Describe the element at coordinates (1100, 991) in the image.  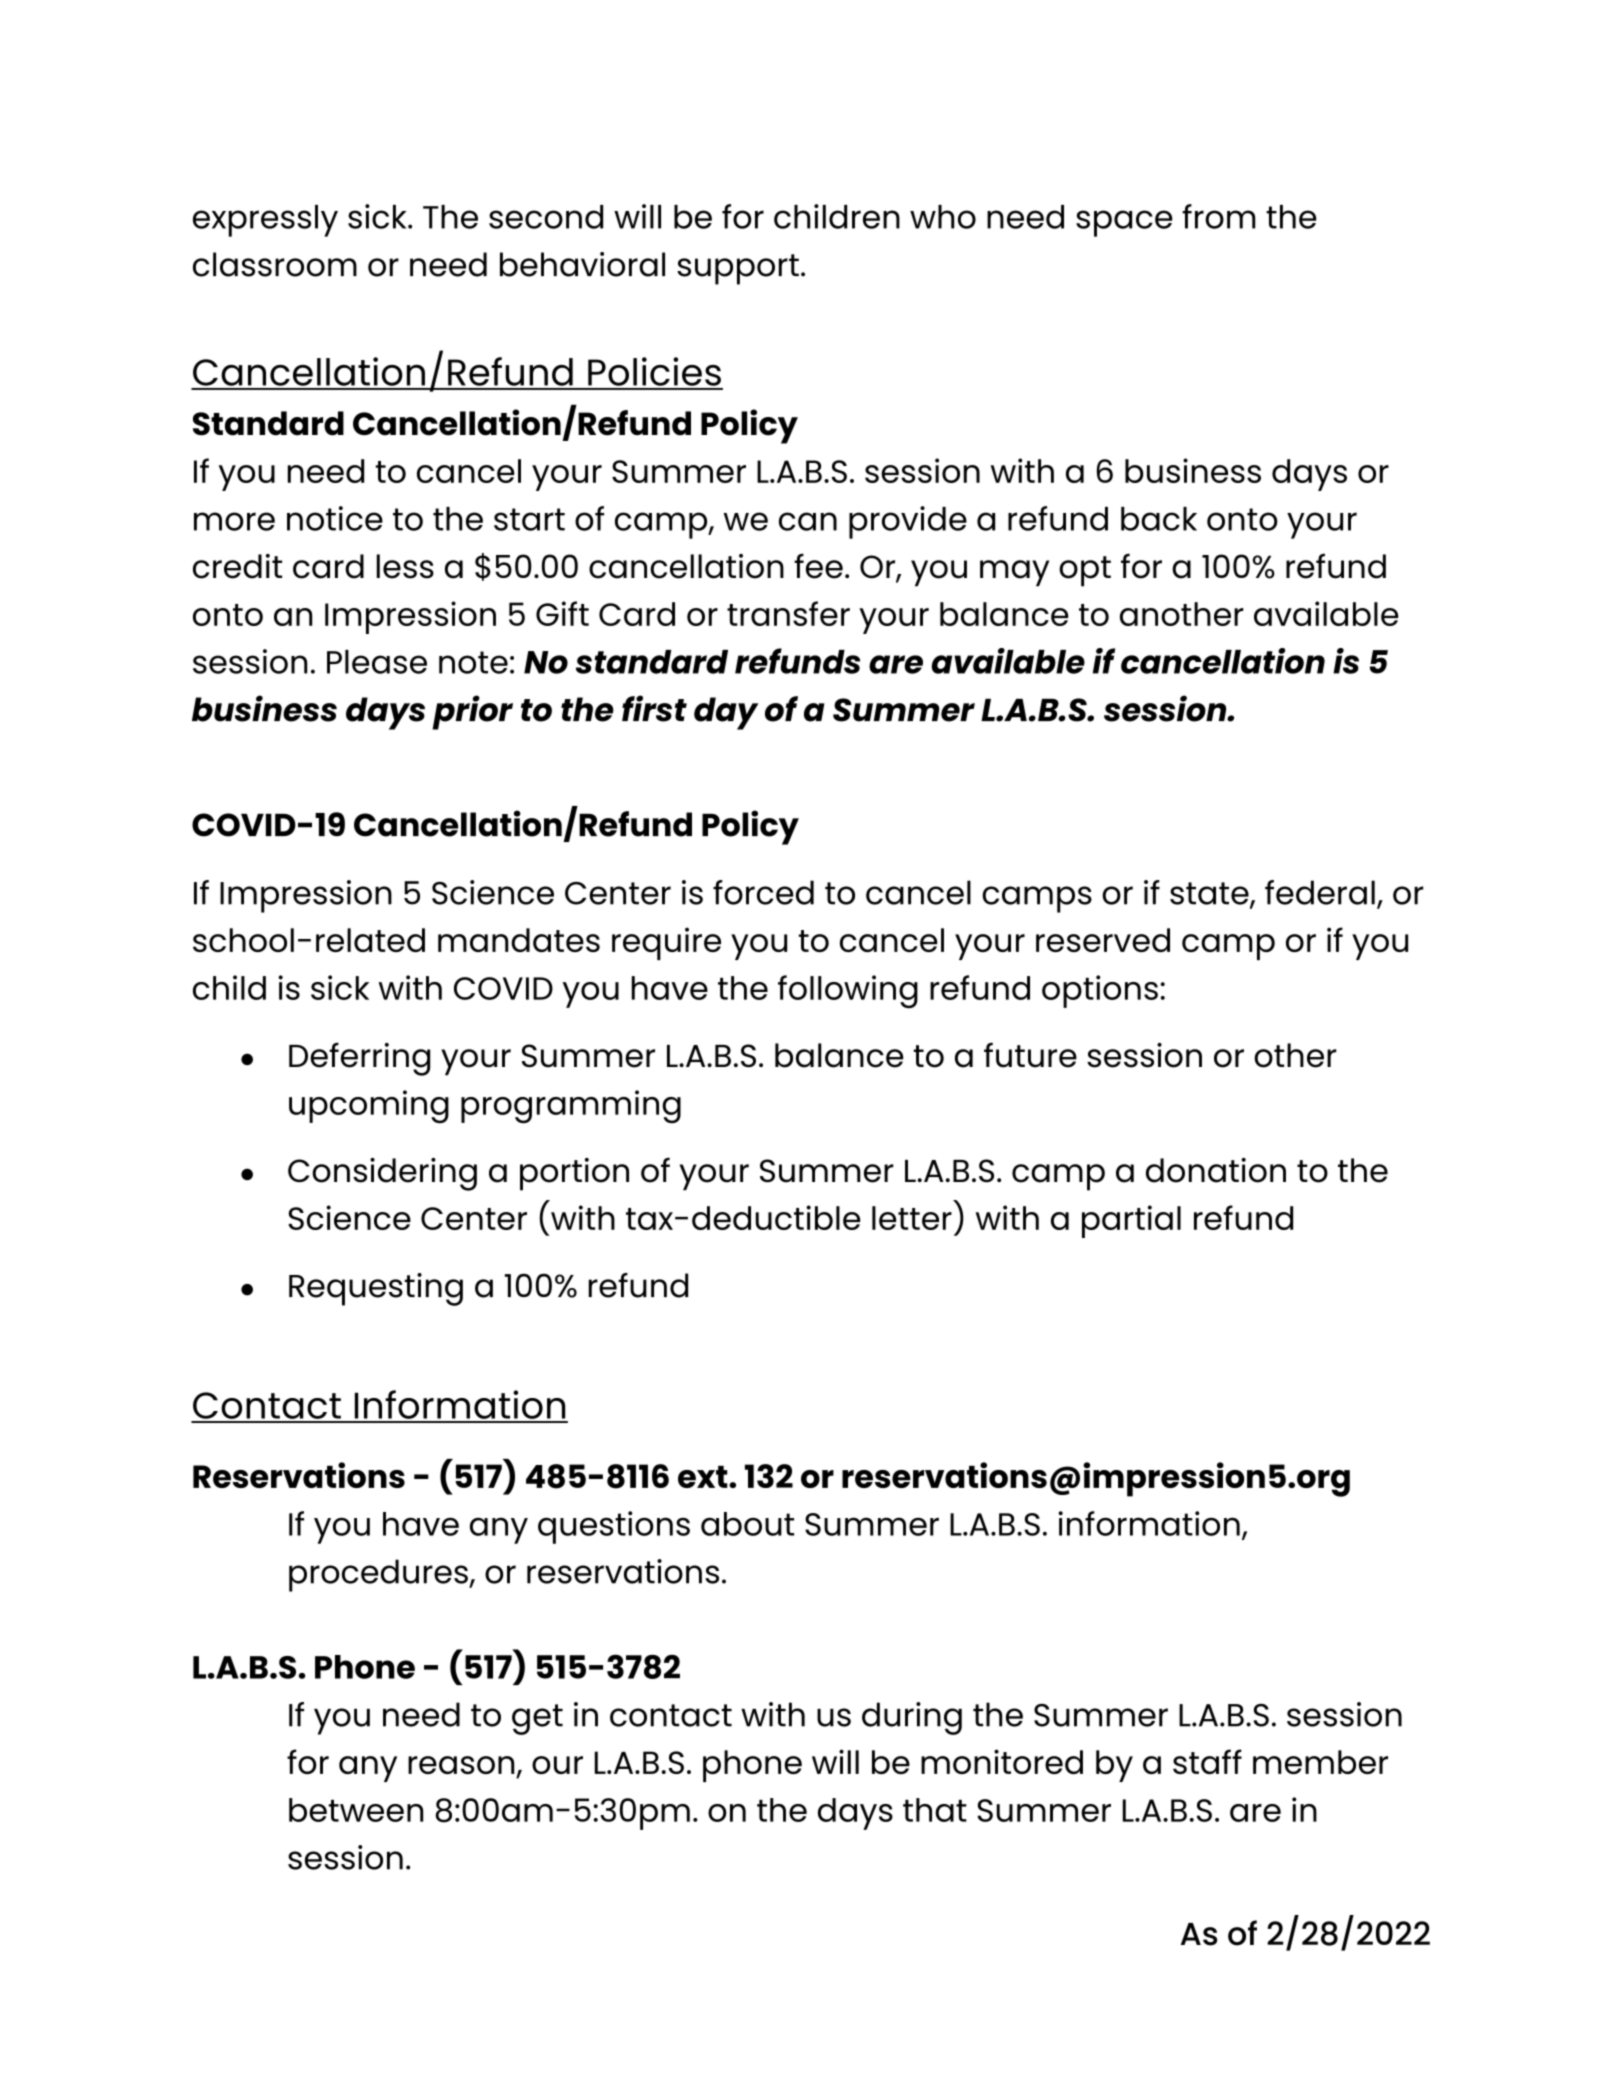
I see `options` at that location.
